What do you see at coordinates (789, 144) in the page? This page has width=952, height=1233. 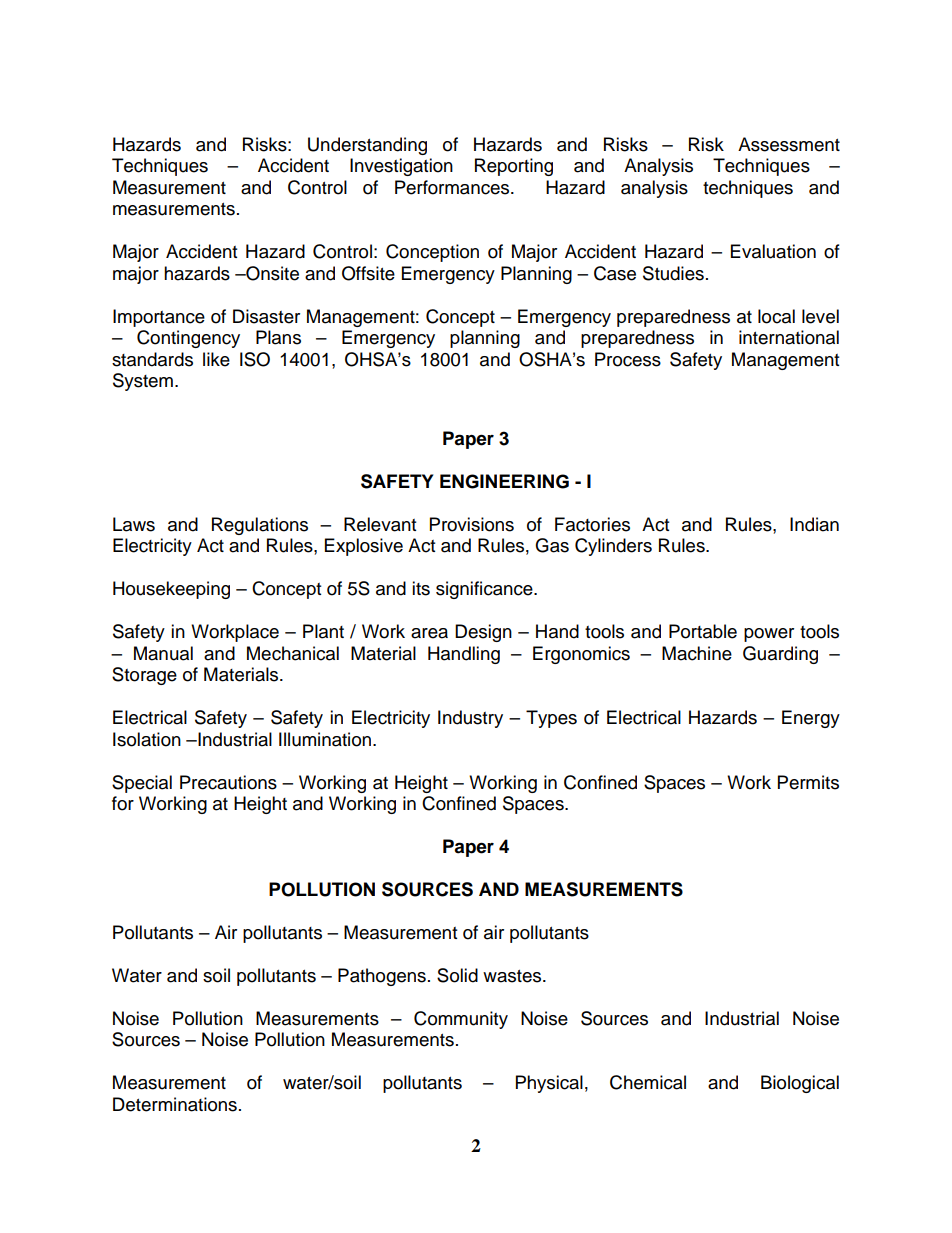 I see `Assessment` at bounding box center [789, 144].
